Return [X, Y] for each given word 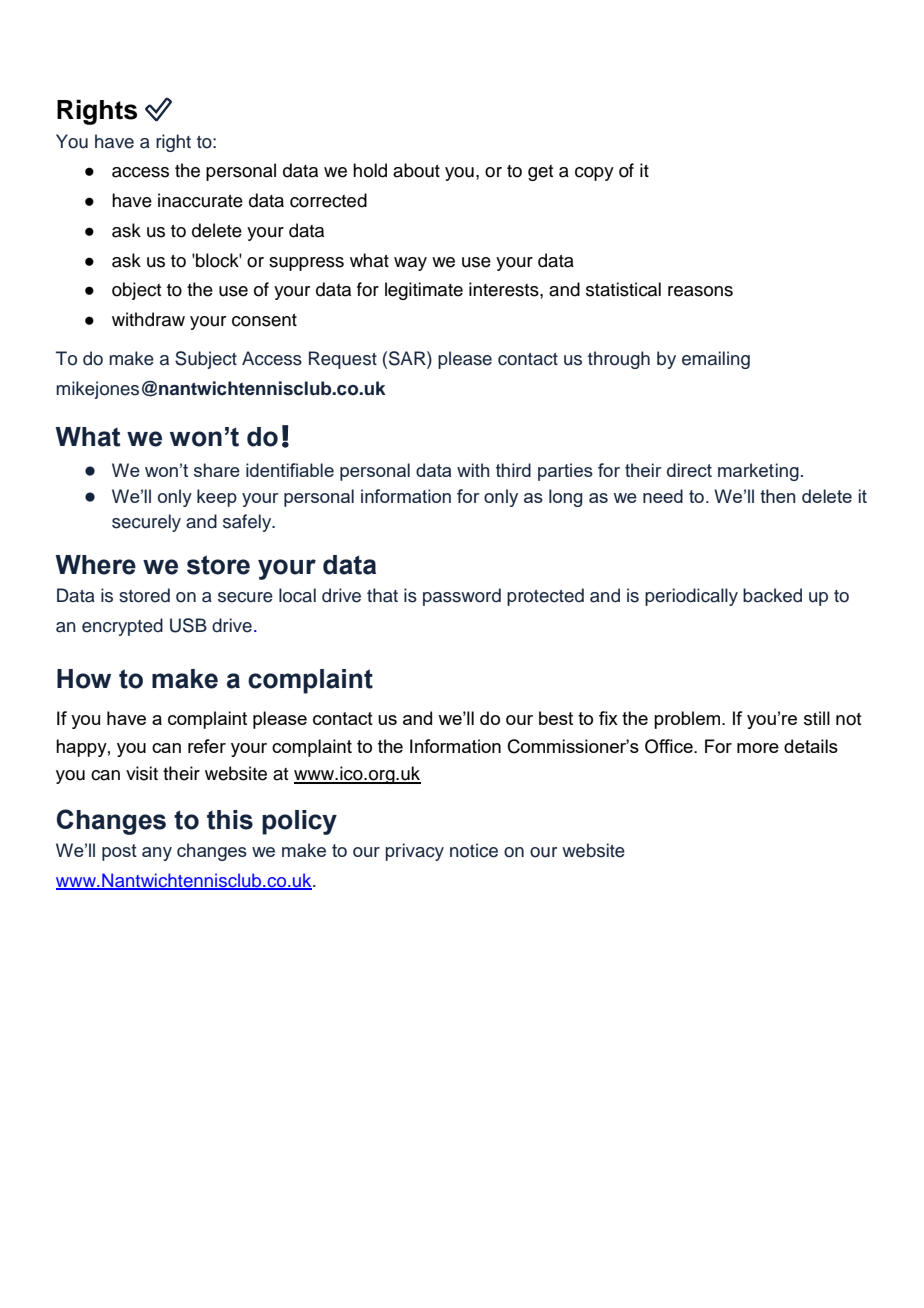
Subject [206, 360]
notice [474, 850]
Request [343, 360]
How [84, 679]
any [157, 854]
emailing [716, 360]
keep [217, 498]
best [556, 718]
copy [594, 174]
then [777, 496]
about [416, 170]
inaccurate [200, 200]
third [513, 470]
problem [687, 720]
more [758, 748]
